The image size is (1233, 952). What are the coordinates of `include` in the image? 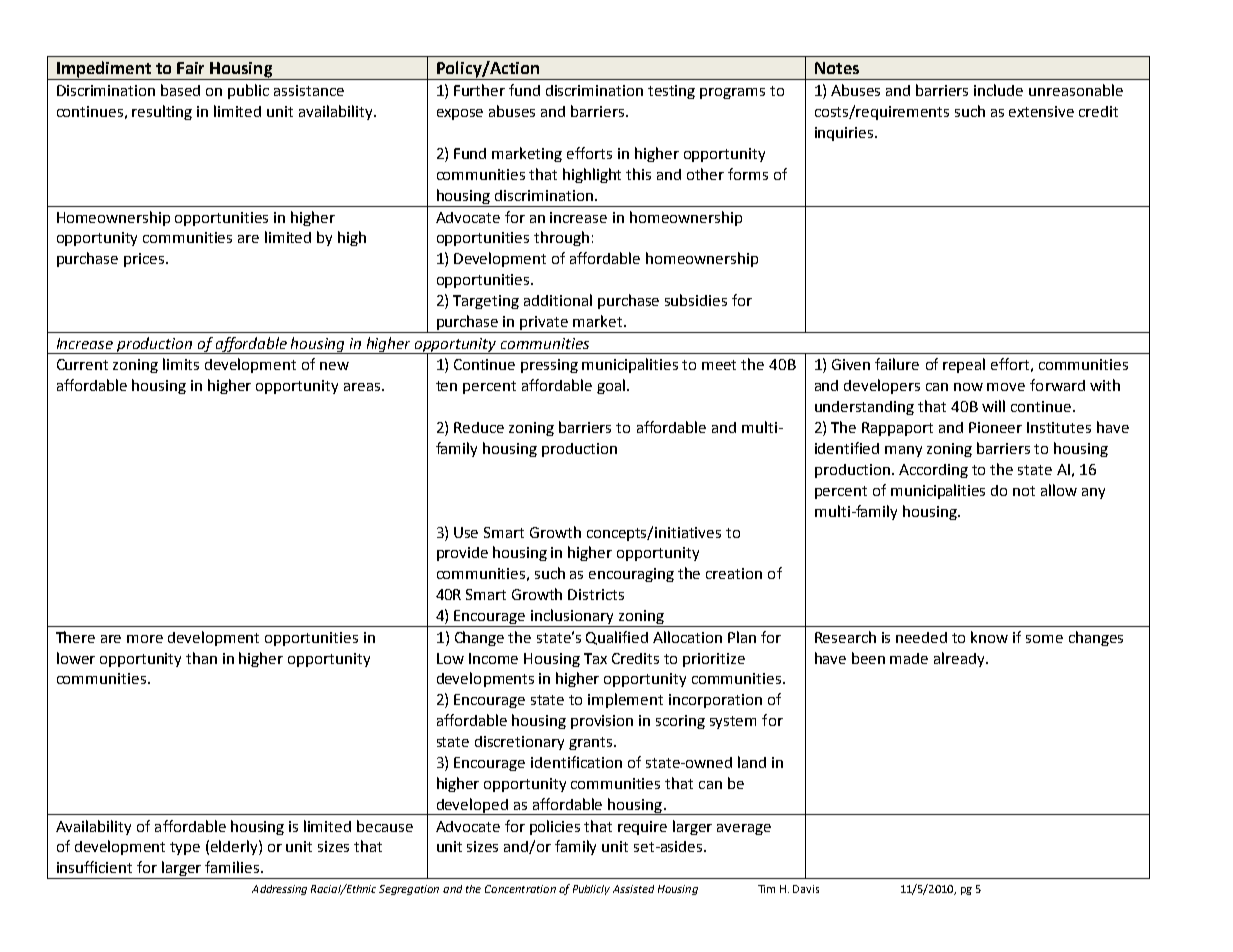 It's located at (998, 90).
